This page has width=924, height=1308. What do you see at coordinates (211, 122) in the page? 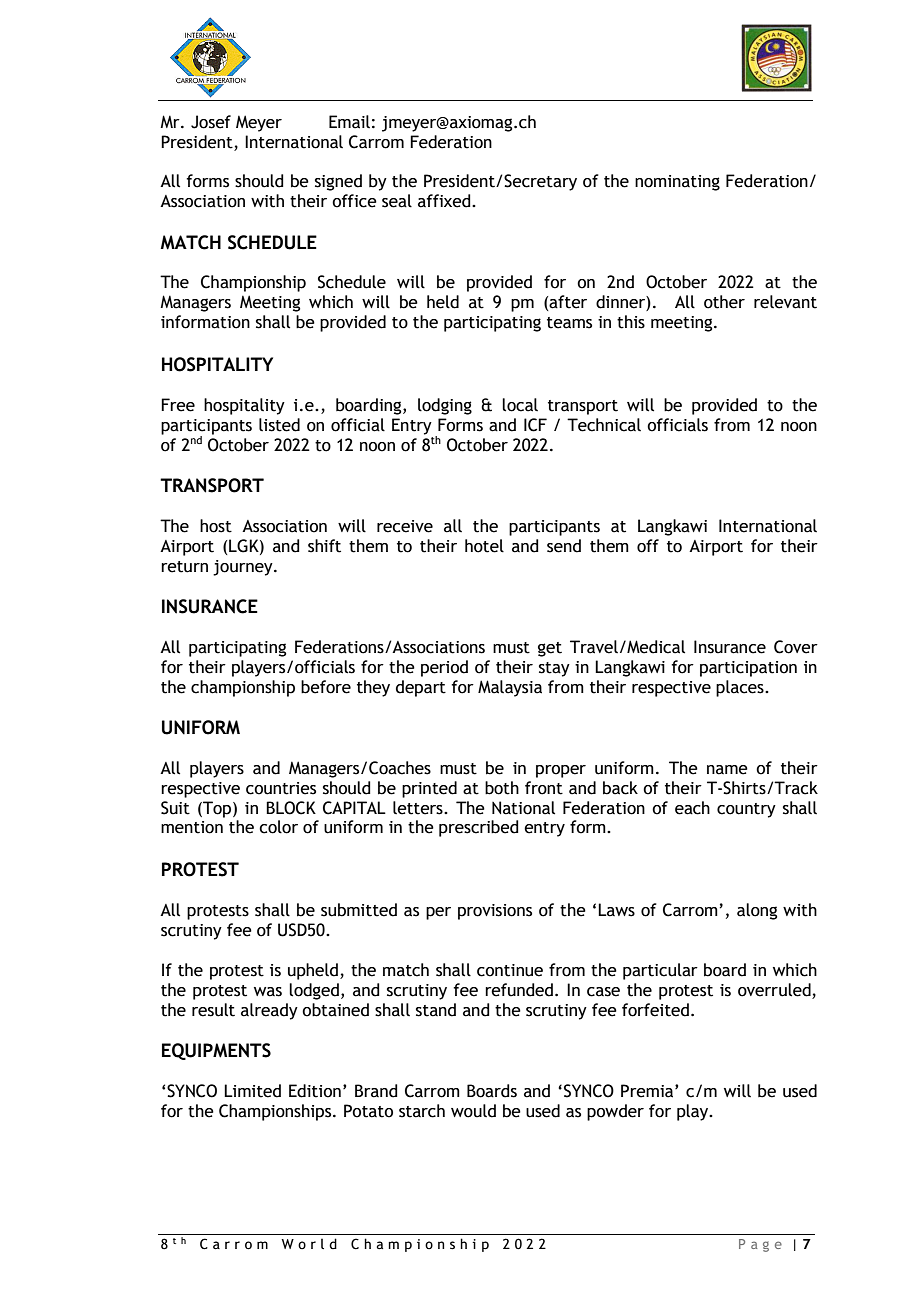
I see `Josef` at bounding box center [211, 122].
